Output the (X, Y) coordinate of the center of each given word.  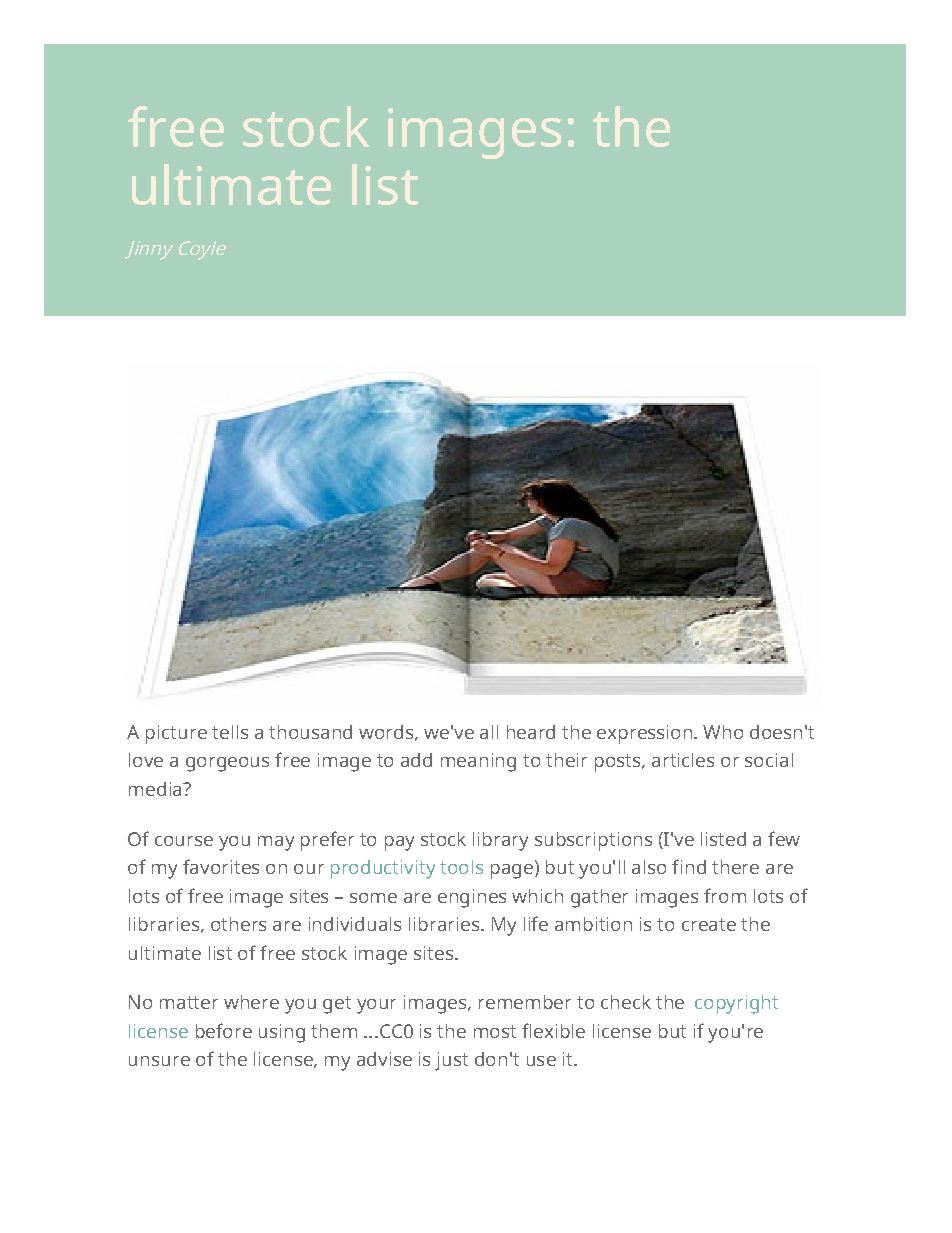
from (725, 895)
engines (472, 898)
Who (723, 732)
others (238, 924)
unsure (159, 1061)
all (489, 732)
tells (230, 732)
